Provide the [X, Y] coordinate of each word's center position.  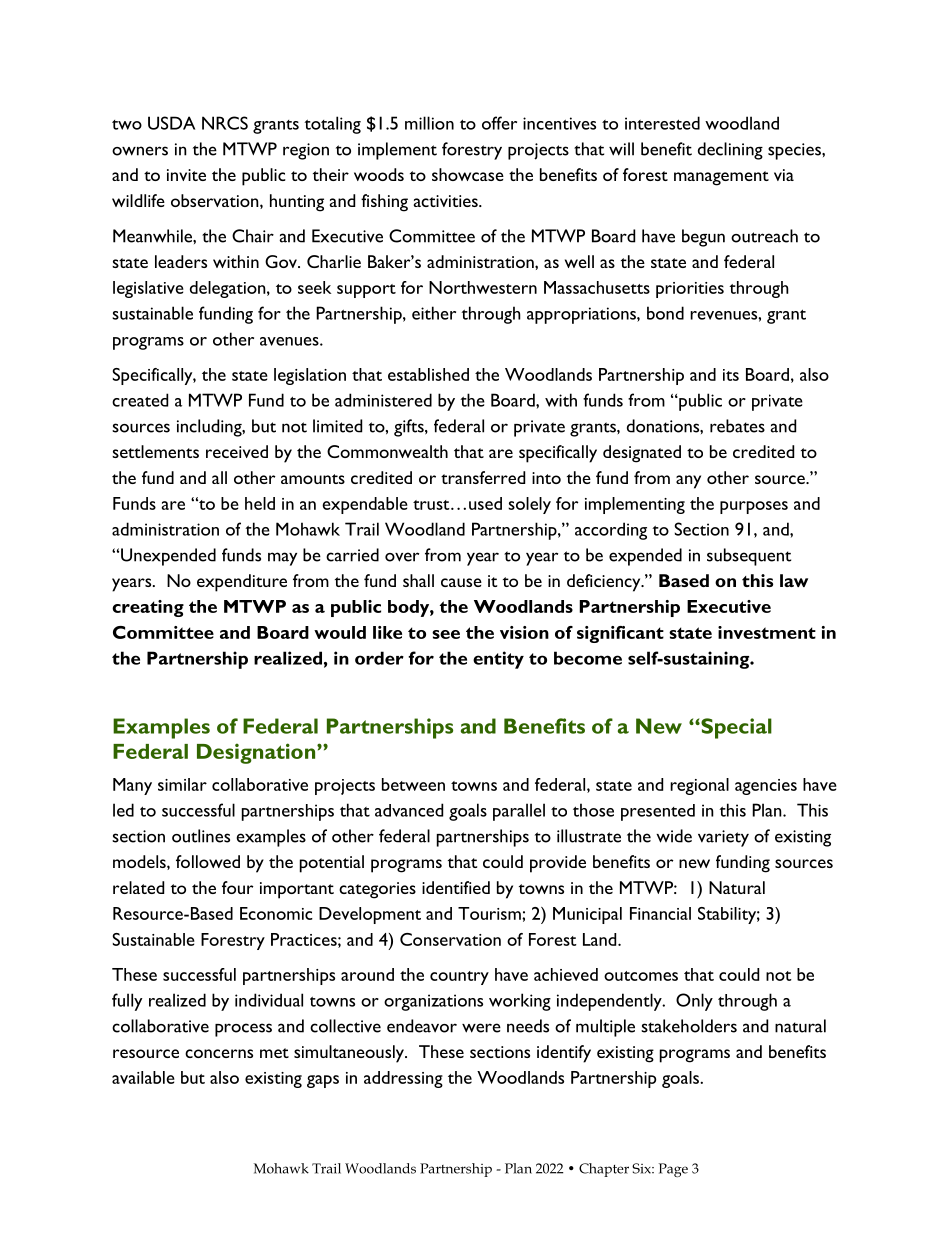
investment [767, 632]
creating [148, 608]
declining [730, 151]
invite [186, 175]
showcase [468, 174]
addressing [403, 1079]
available [143, 1077]
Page [673, 1170]
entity [498, 660]
